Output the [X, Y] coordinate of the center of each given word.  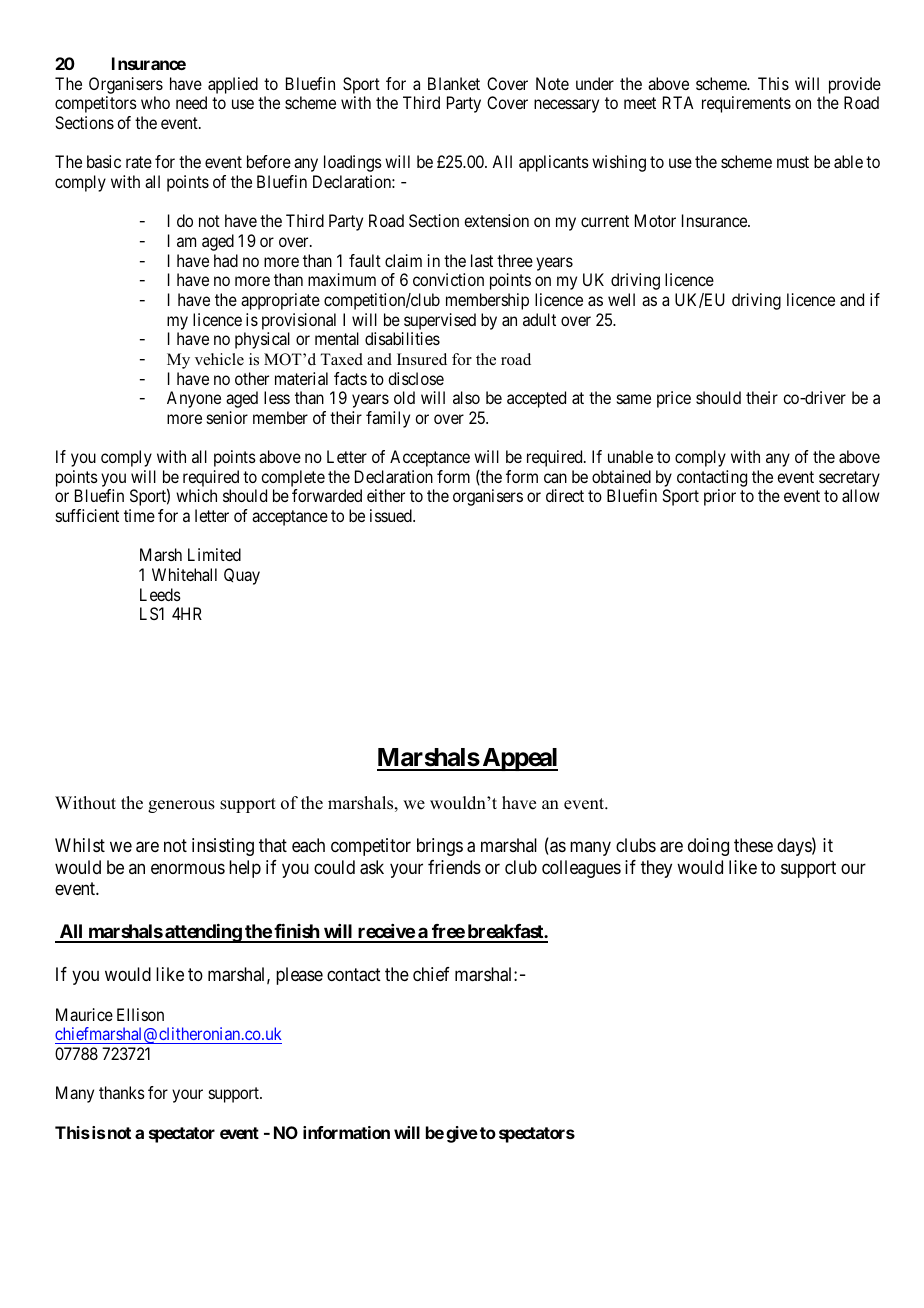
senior [227, 417]
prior [720, 497]
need [191, 102]
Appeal [519, 759]
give [462, 1134]
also [466, 397]
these [753, 845]
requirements [746, 104]
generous [181, 806]
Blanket [454, 83]
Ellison [140, 1014]
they [656, 869]
